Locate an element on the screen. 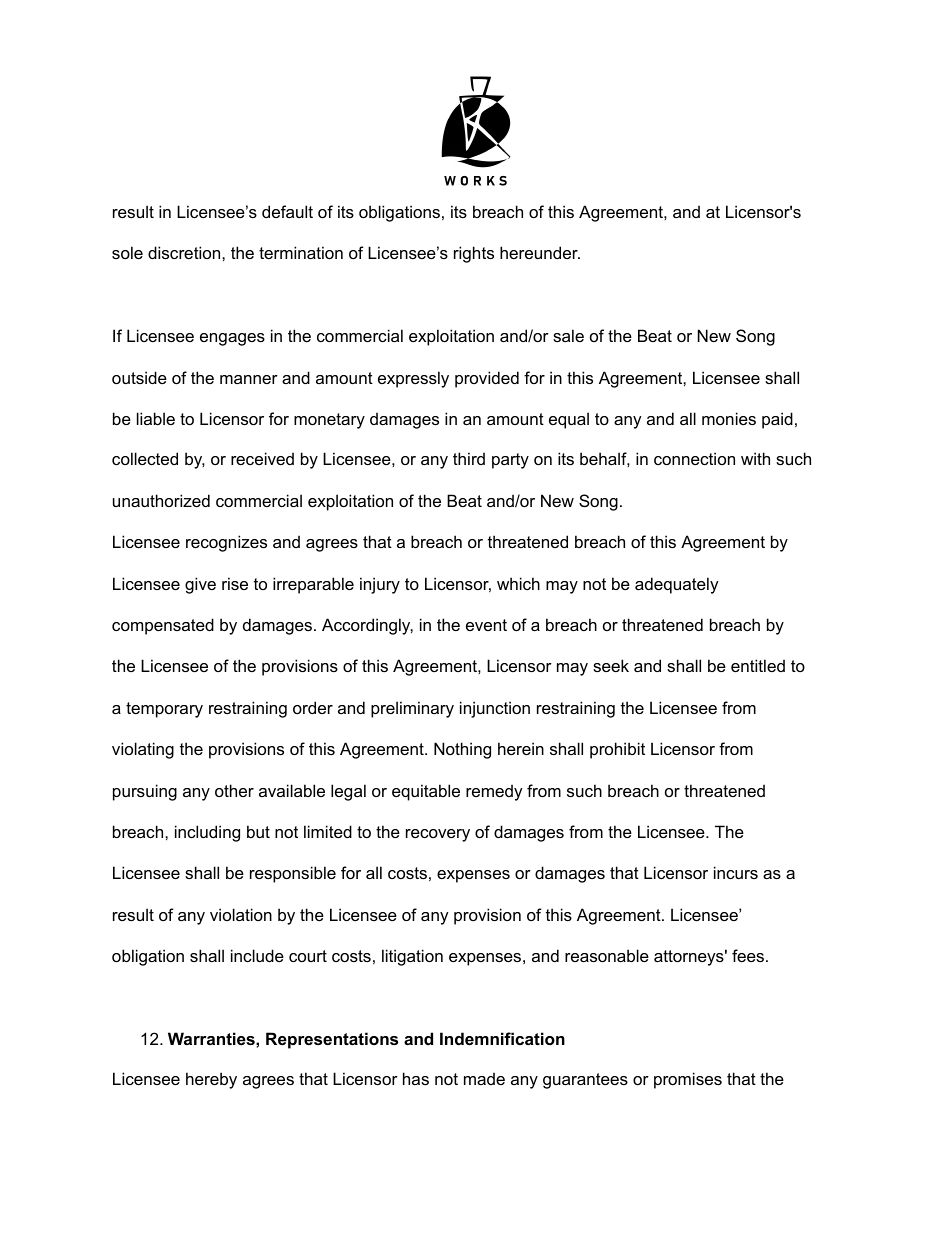 This screenshot has width=952, height=1233. promises is located at coordinates (688, 1080).
